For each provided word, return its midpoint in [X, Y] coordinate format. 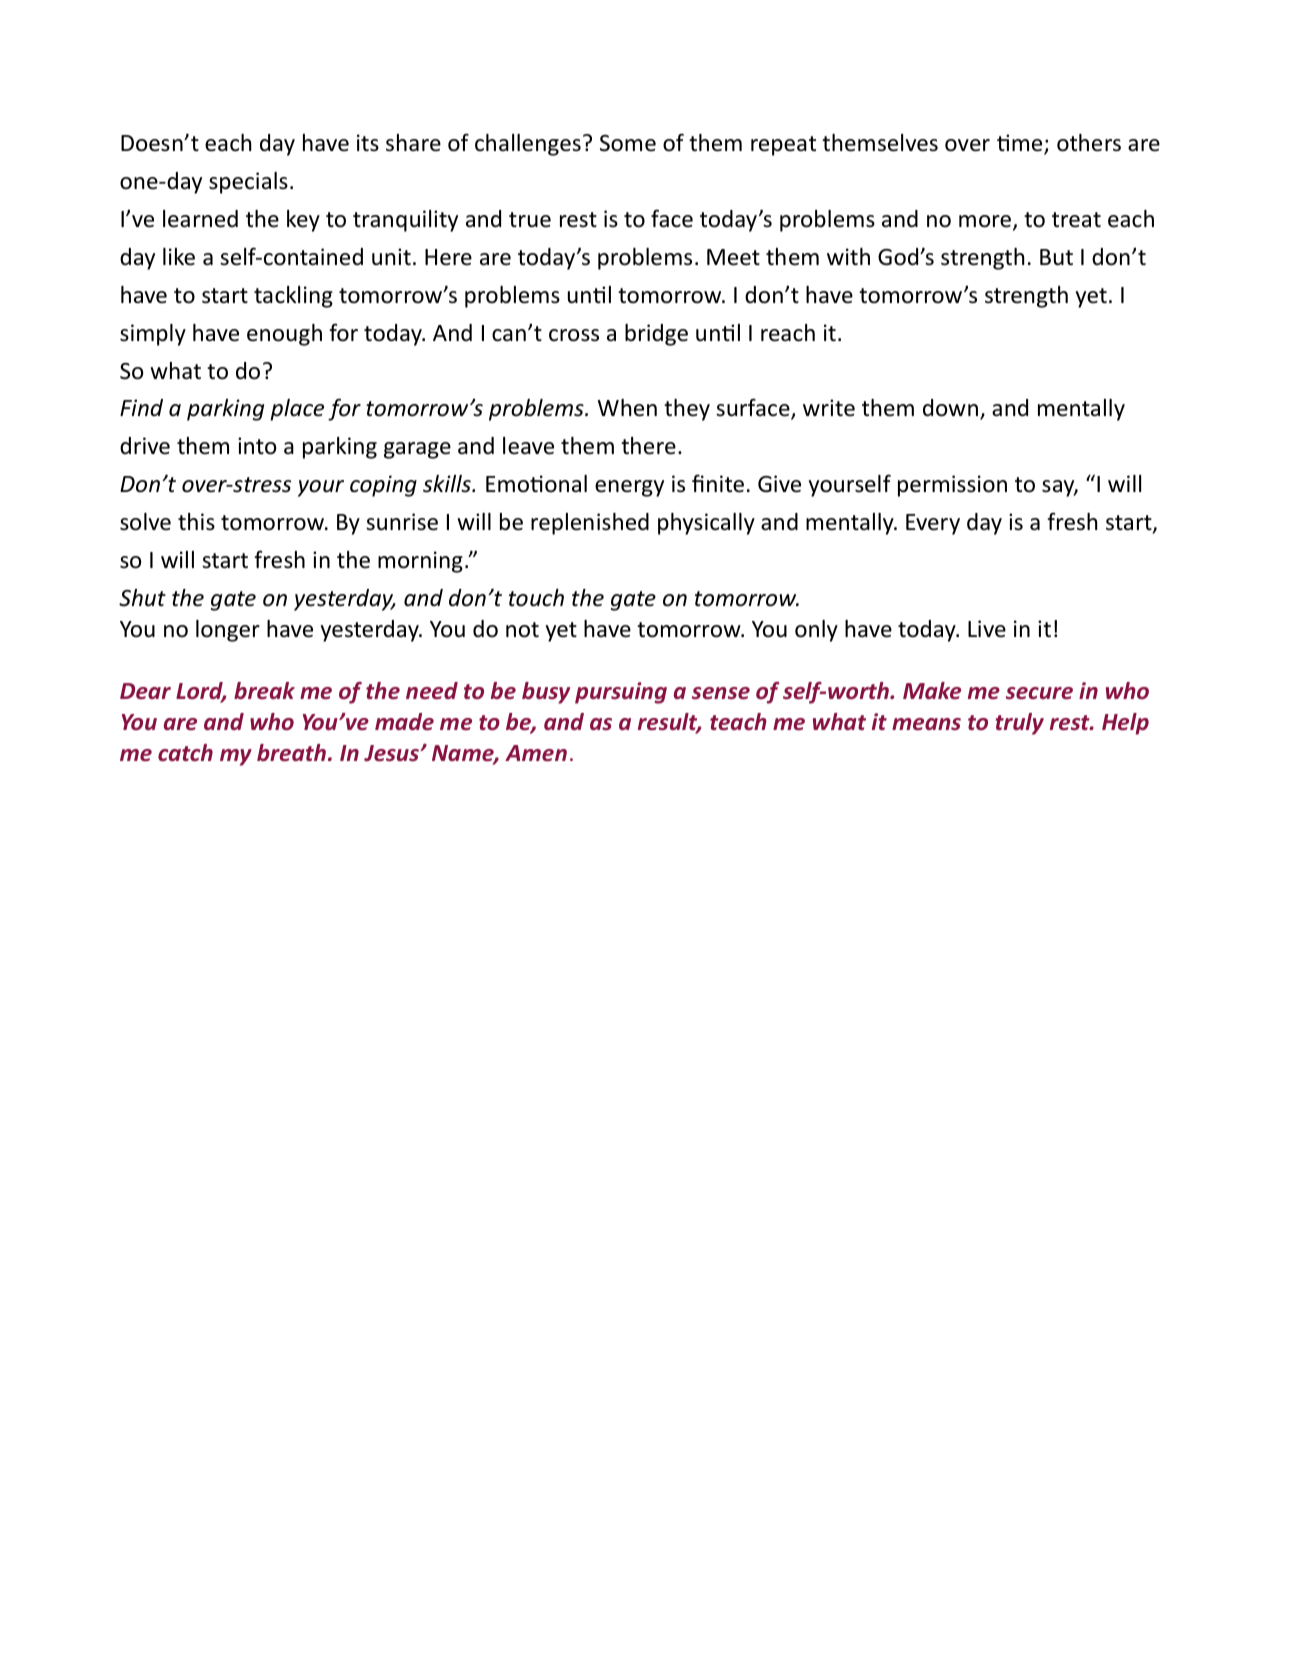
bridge [656, 335]
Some [628, 143]
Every [933, 524]
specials [248, 183]
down [950, 408]
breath [291, 753]
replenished [590, 524]
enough [284, 335]
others [1089, 143]
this [196, 522]
